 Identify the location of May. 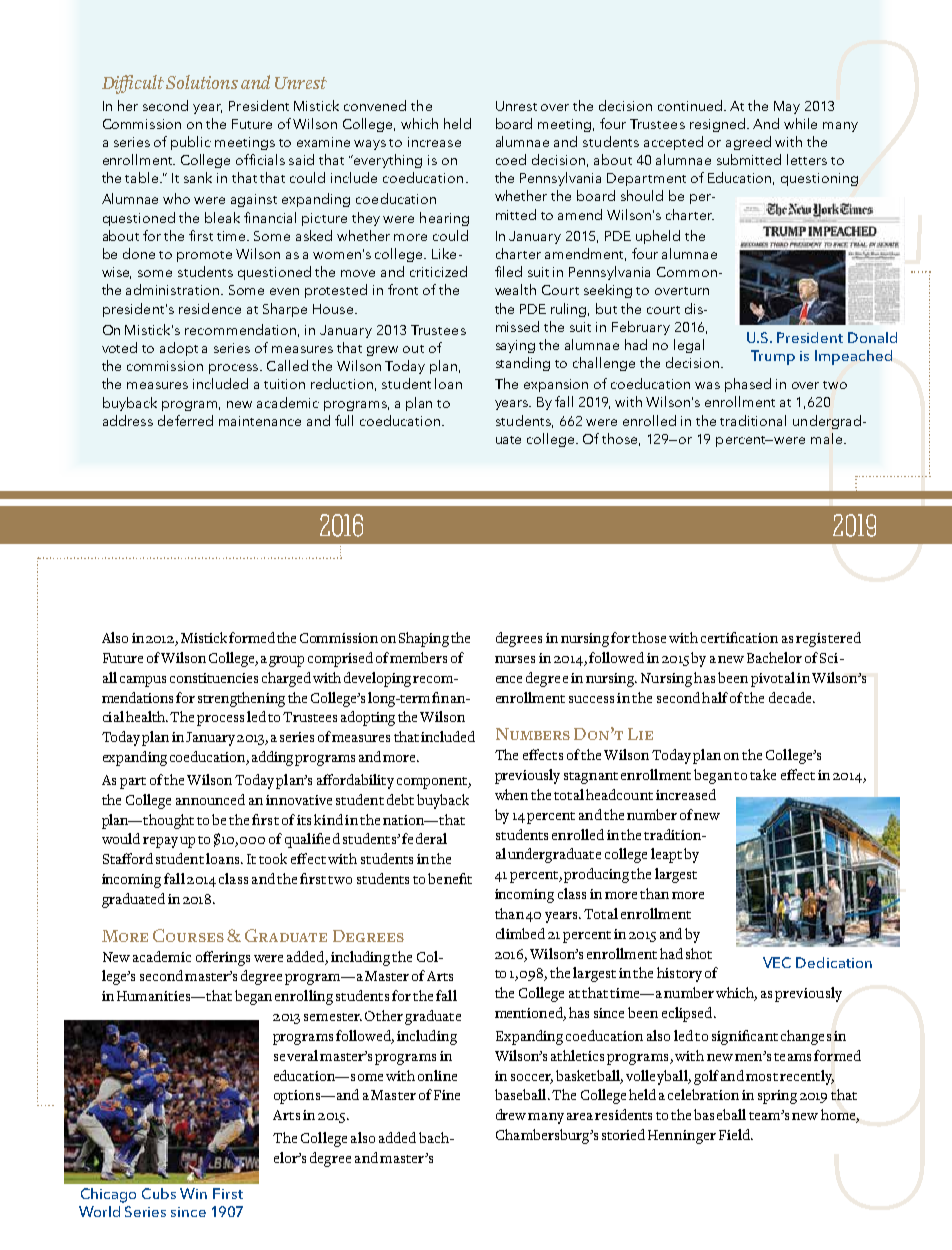
(787, 107).
